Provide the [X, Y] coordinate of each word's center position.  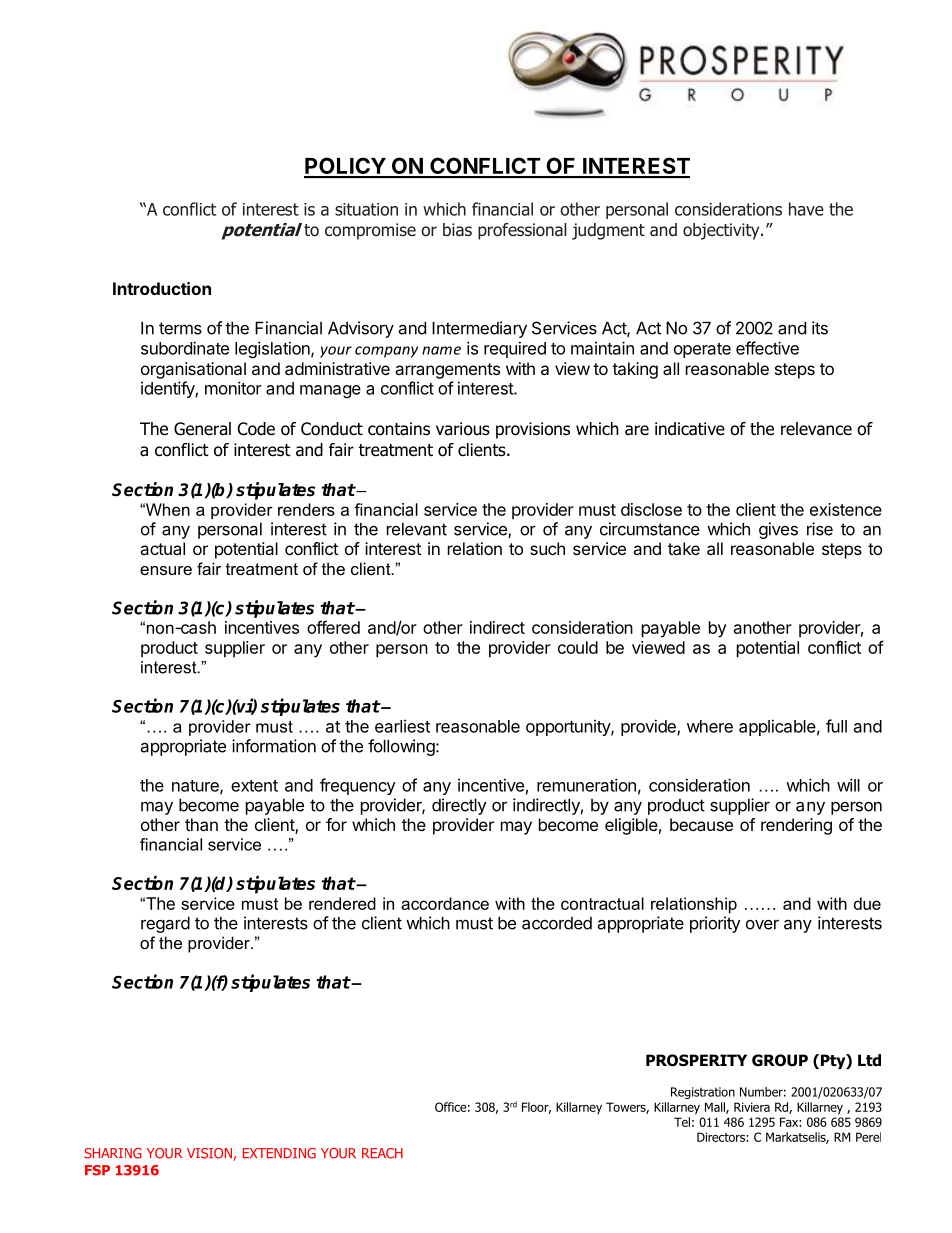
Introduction [162, 288]
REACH [382, 1153]
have [806, 209]
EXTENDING [279, 1153]
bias [457, 229]
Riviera [752, 1107]
